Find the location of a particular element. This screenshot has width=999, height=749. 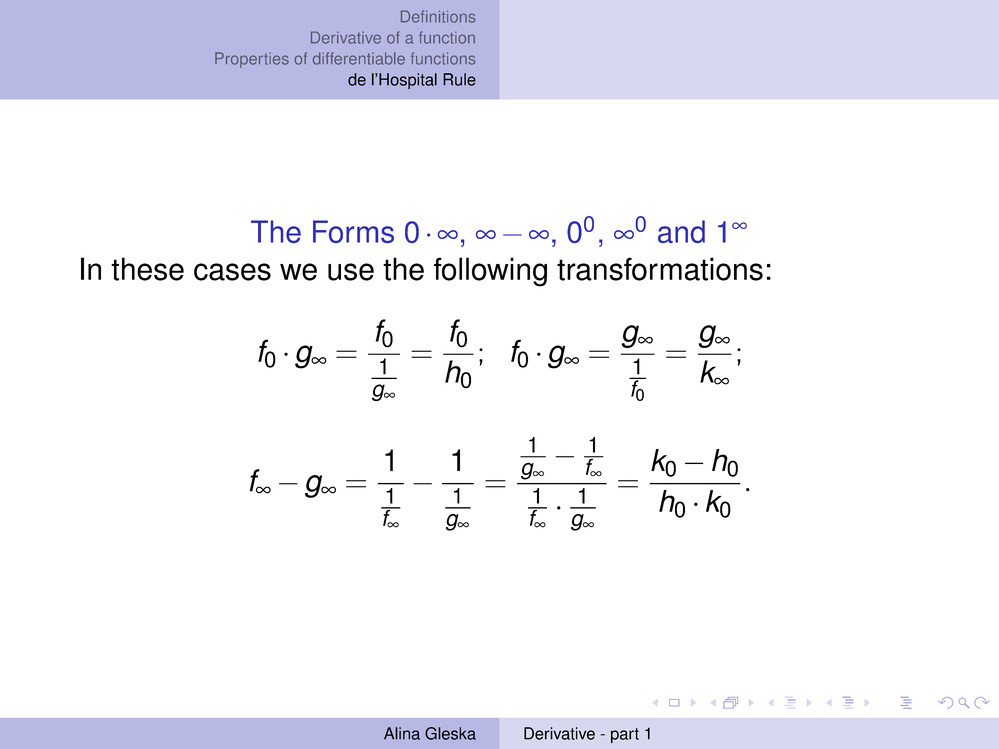

Definitions is located at coordinates (438, 16).
